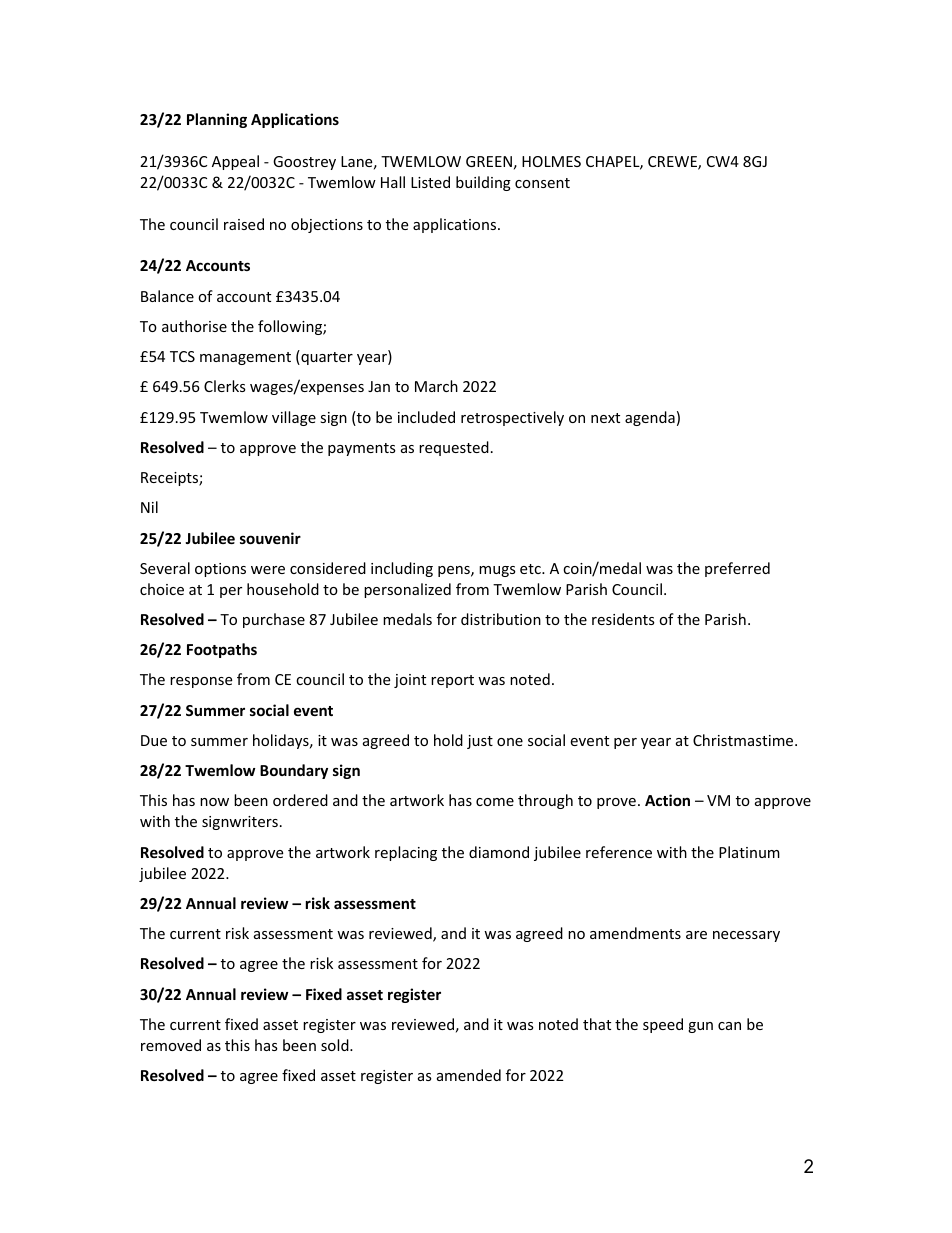 This document has width=952, height=1233. I want to click on removed, so click(171, 1045).
